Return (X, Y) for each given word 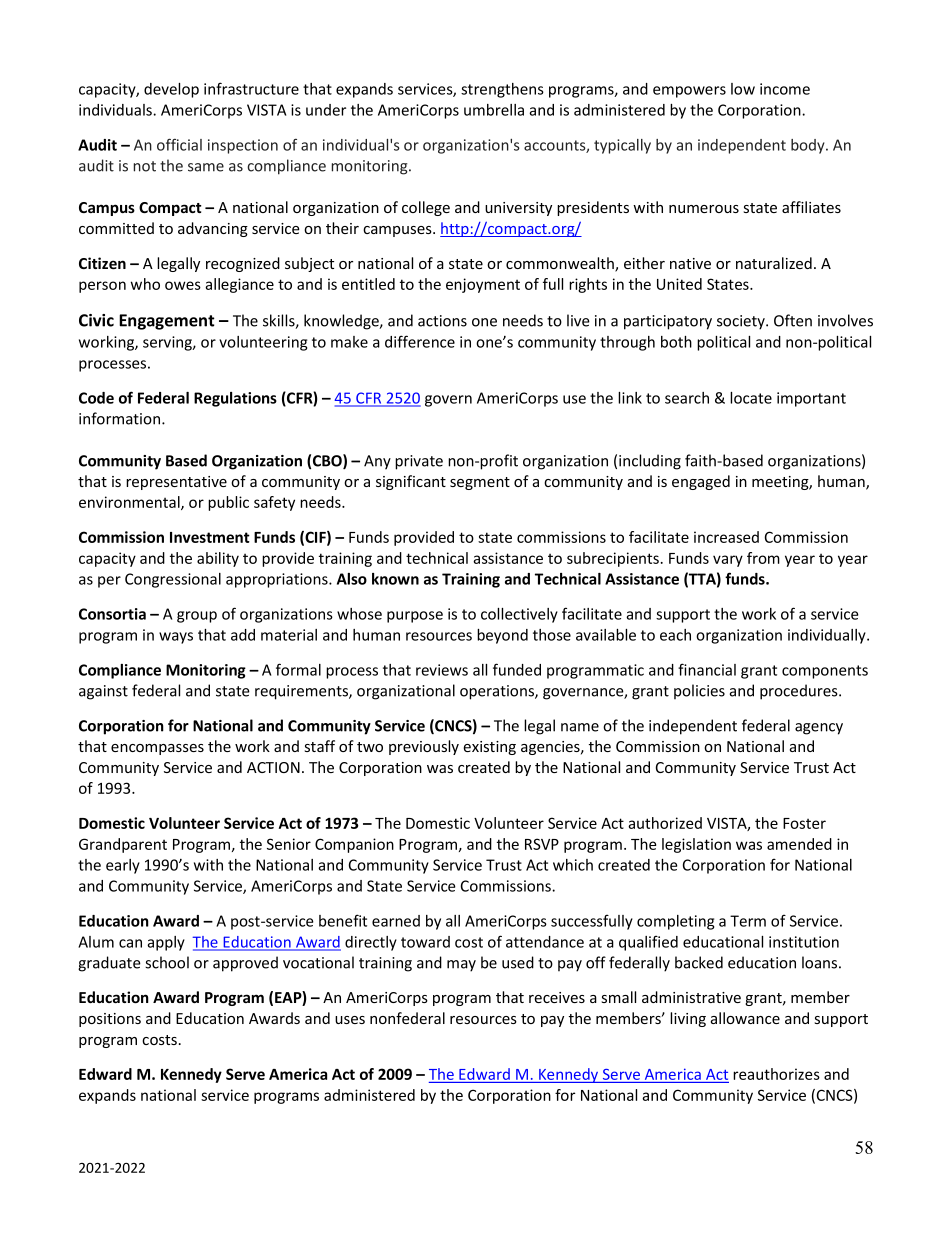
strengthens (502, 90)
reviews (442, 670)
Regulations (235, 399)
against (103, 692)
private (419, 462)
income (785, 89)
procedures (800, 692)
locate (751, 398)
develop (171, 90)
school (167, 962)
